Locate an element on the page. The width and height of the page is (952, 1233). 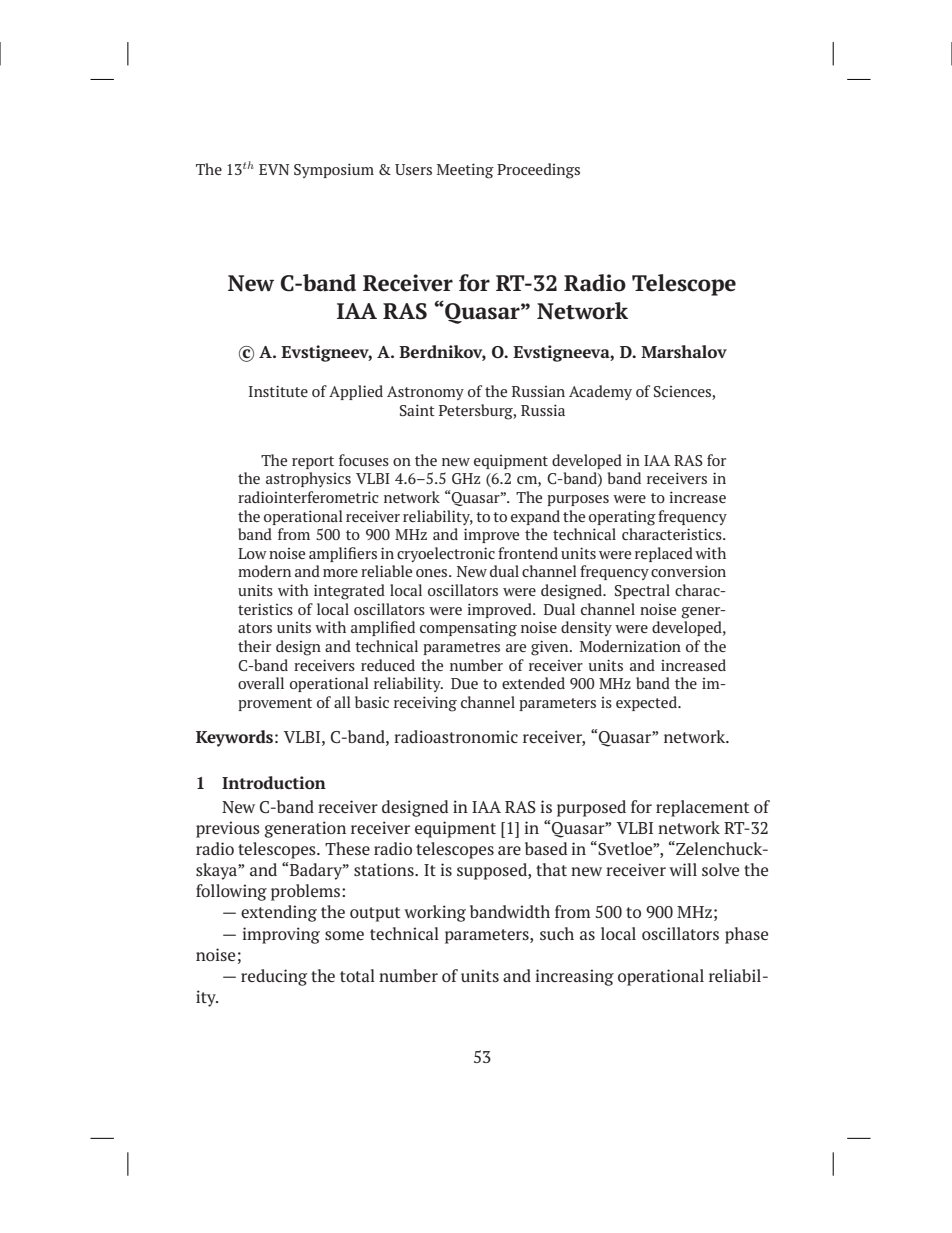
frontend is located at coordinates (528, 553).
